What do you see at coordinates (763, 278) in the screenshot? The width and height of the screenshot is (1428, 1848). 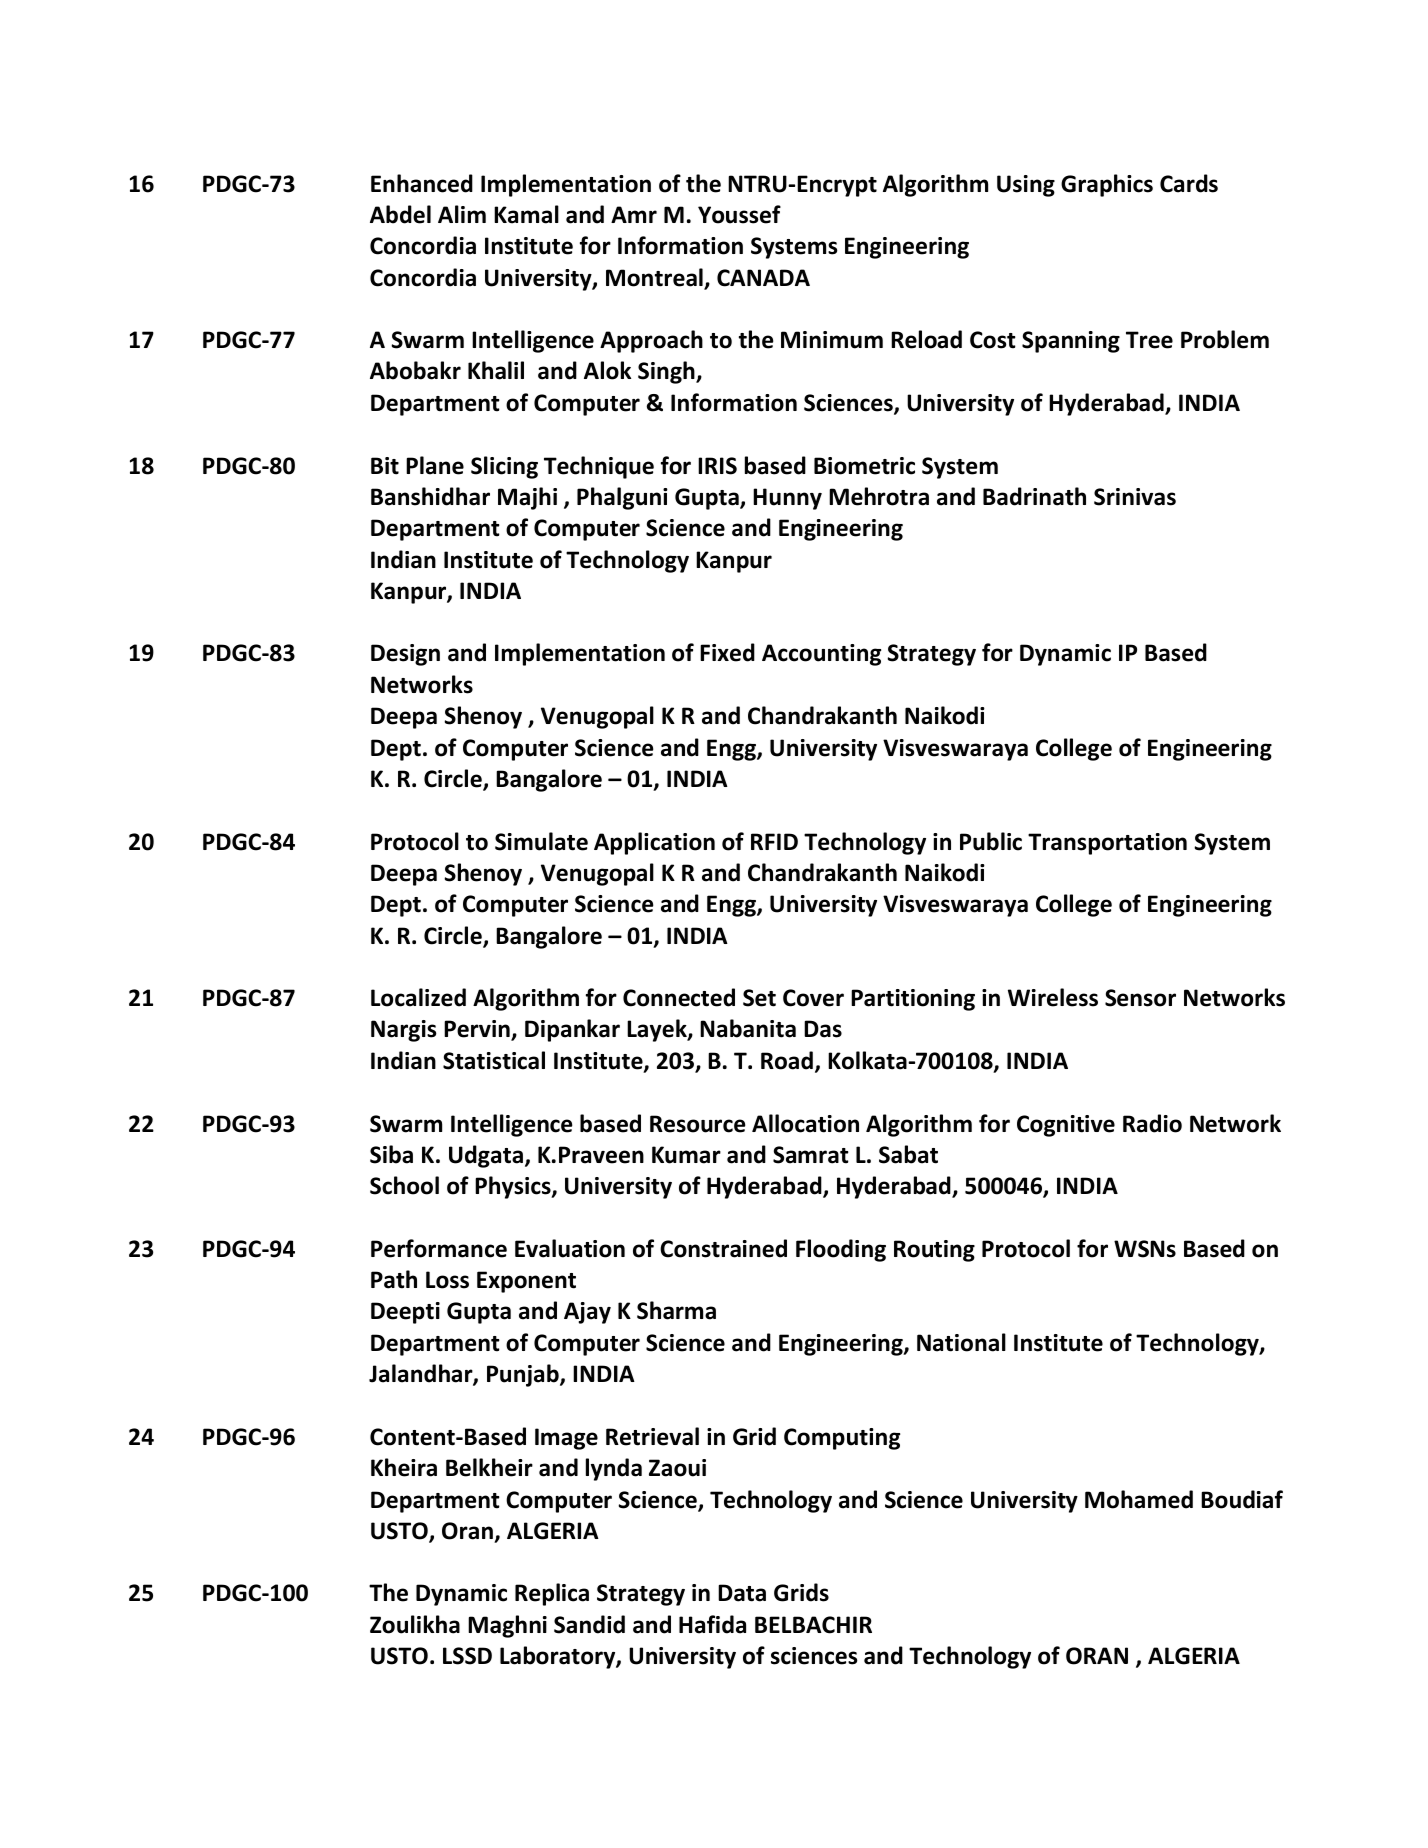 I see `CANADA` at bounding box center [763, 278].
